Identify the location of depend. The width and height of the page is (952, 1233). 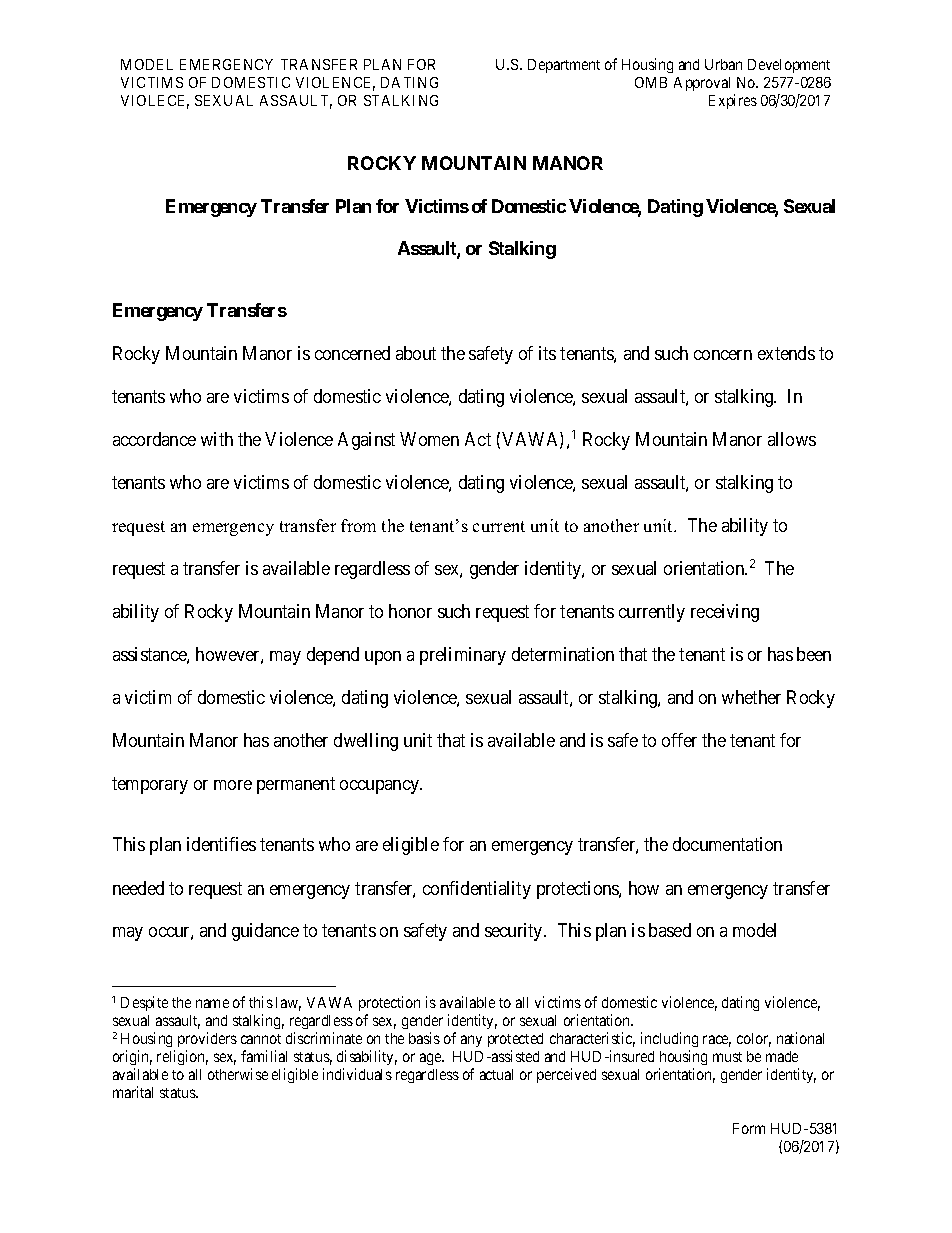
(333, 656).
